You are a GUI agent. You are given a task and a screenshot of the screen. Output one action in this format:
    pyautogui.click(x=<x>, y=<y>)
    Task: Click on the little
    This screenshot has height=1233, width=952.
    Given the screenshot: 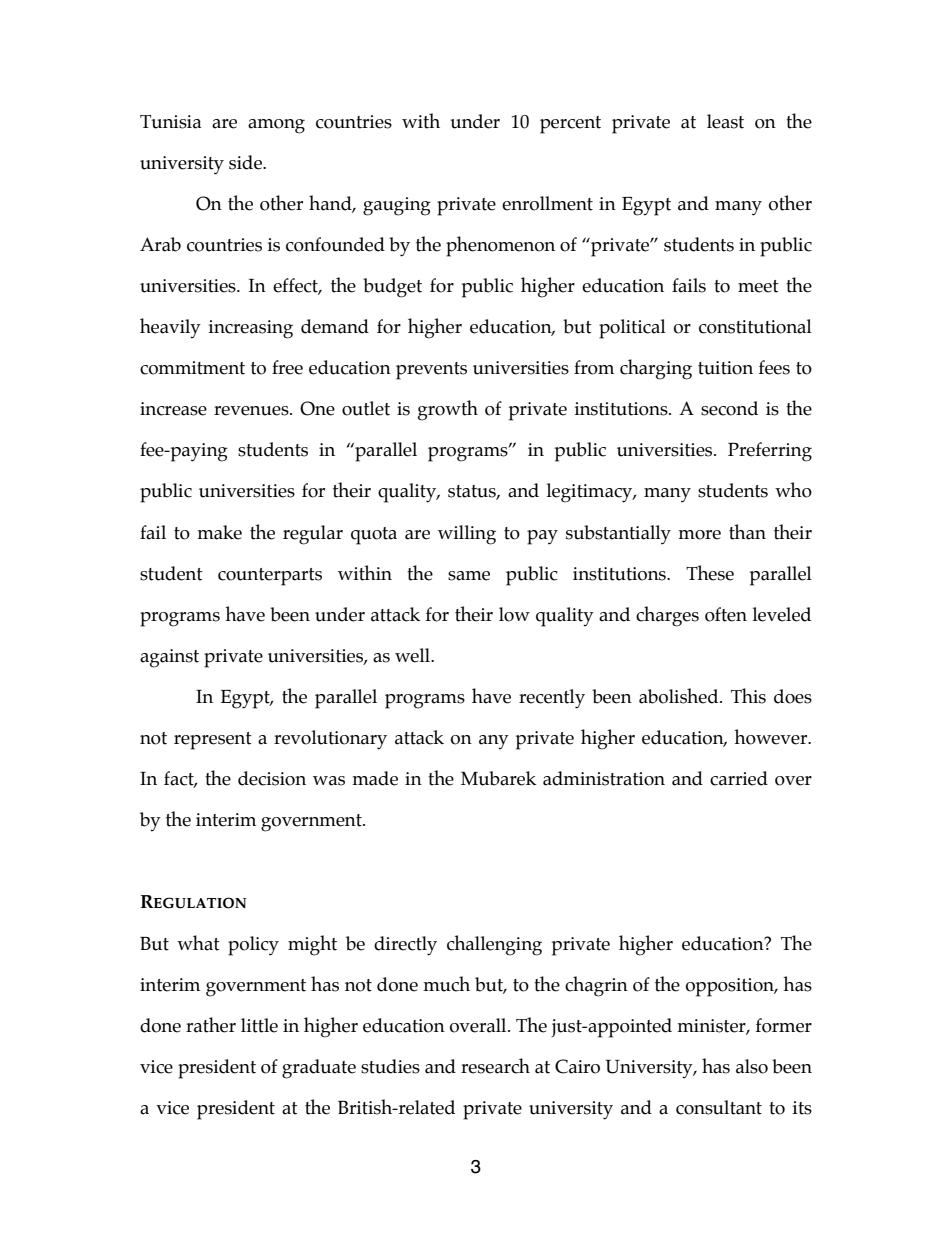 What is the action you would take?
    pyautogui.click(x=259, y=1025)
